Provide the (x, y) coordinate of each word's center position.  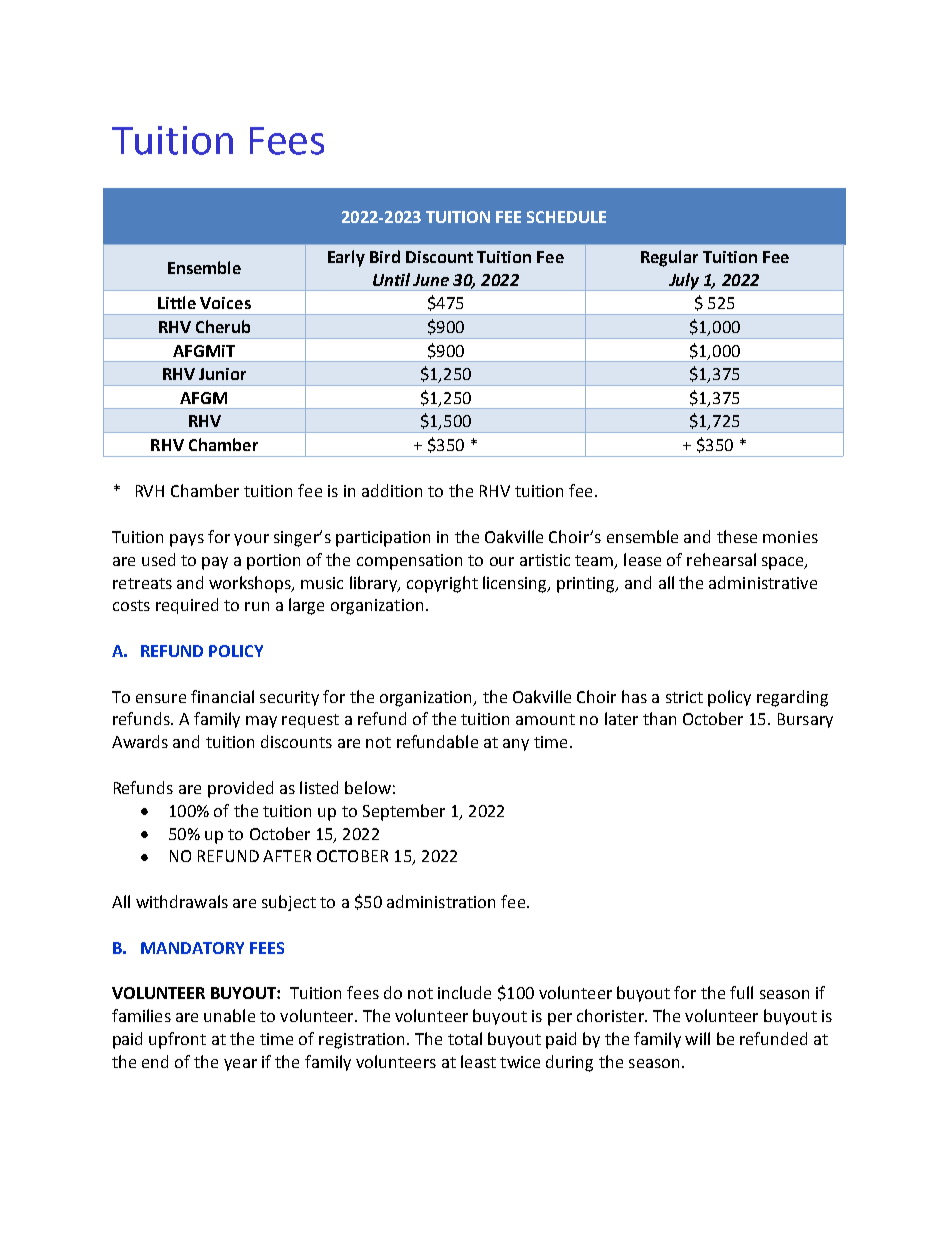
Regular (669, 258)
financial (222, 696)
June (431, 280)
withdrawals (182, 901)
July (684, 282)
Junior (222, 374)
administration (441, 901)
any (516, 745)
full (741, 992)
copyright (442, 584)
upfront (177, 1040)
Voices (225, 303)
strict (684, 697)
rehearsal (721, 559)
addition (392, 490)
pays (187, 540)
